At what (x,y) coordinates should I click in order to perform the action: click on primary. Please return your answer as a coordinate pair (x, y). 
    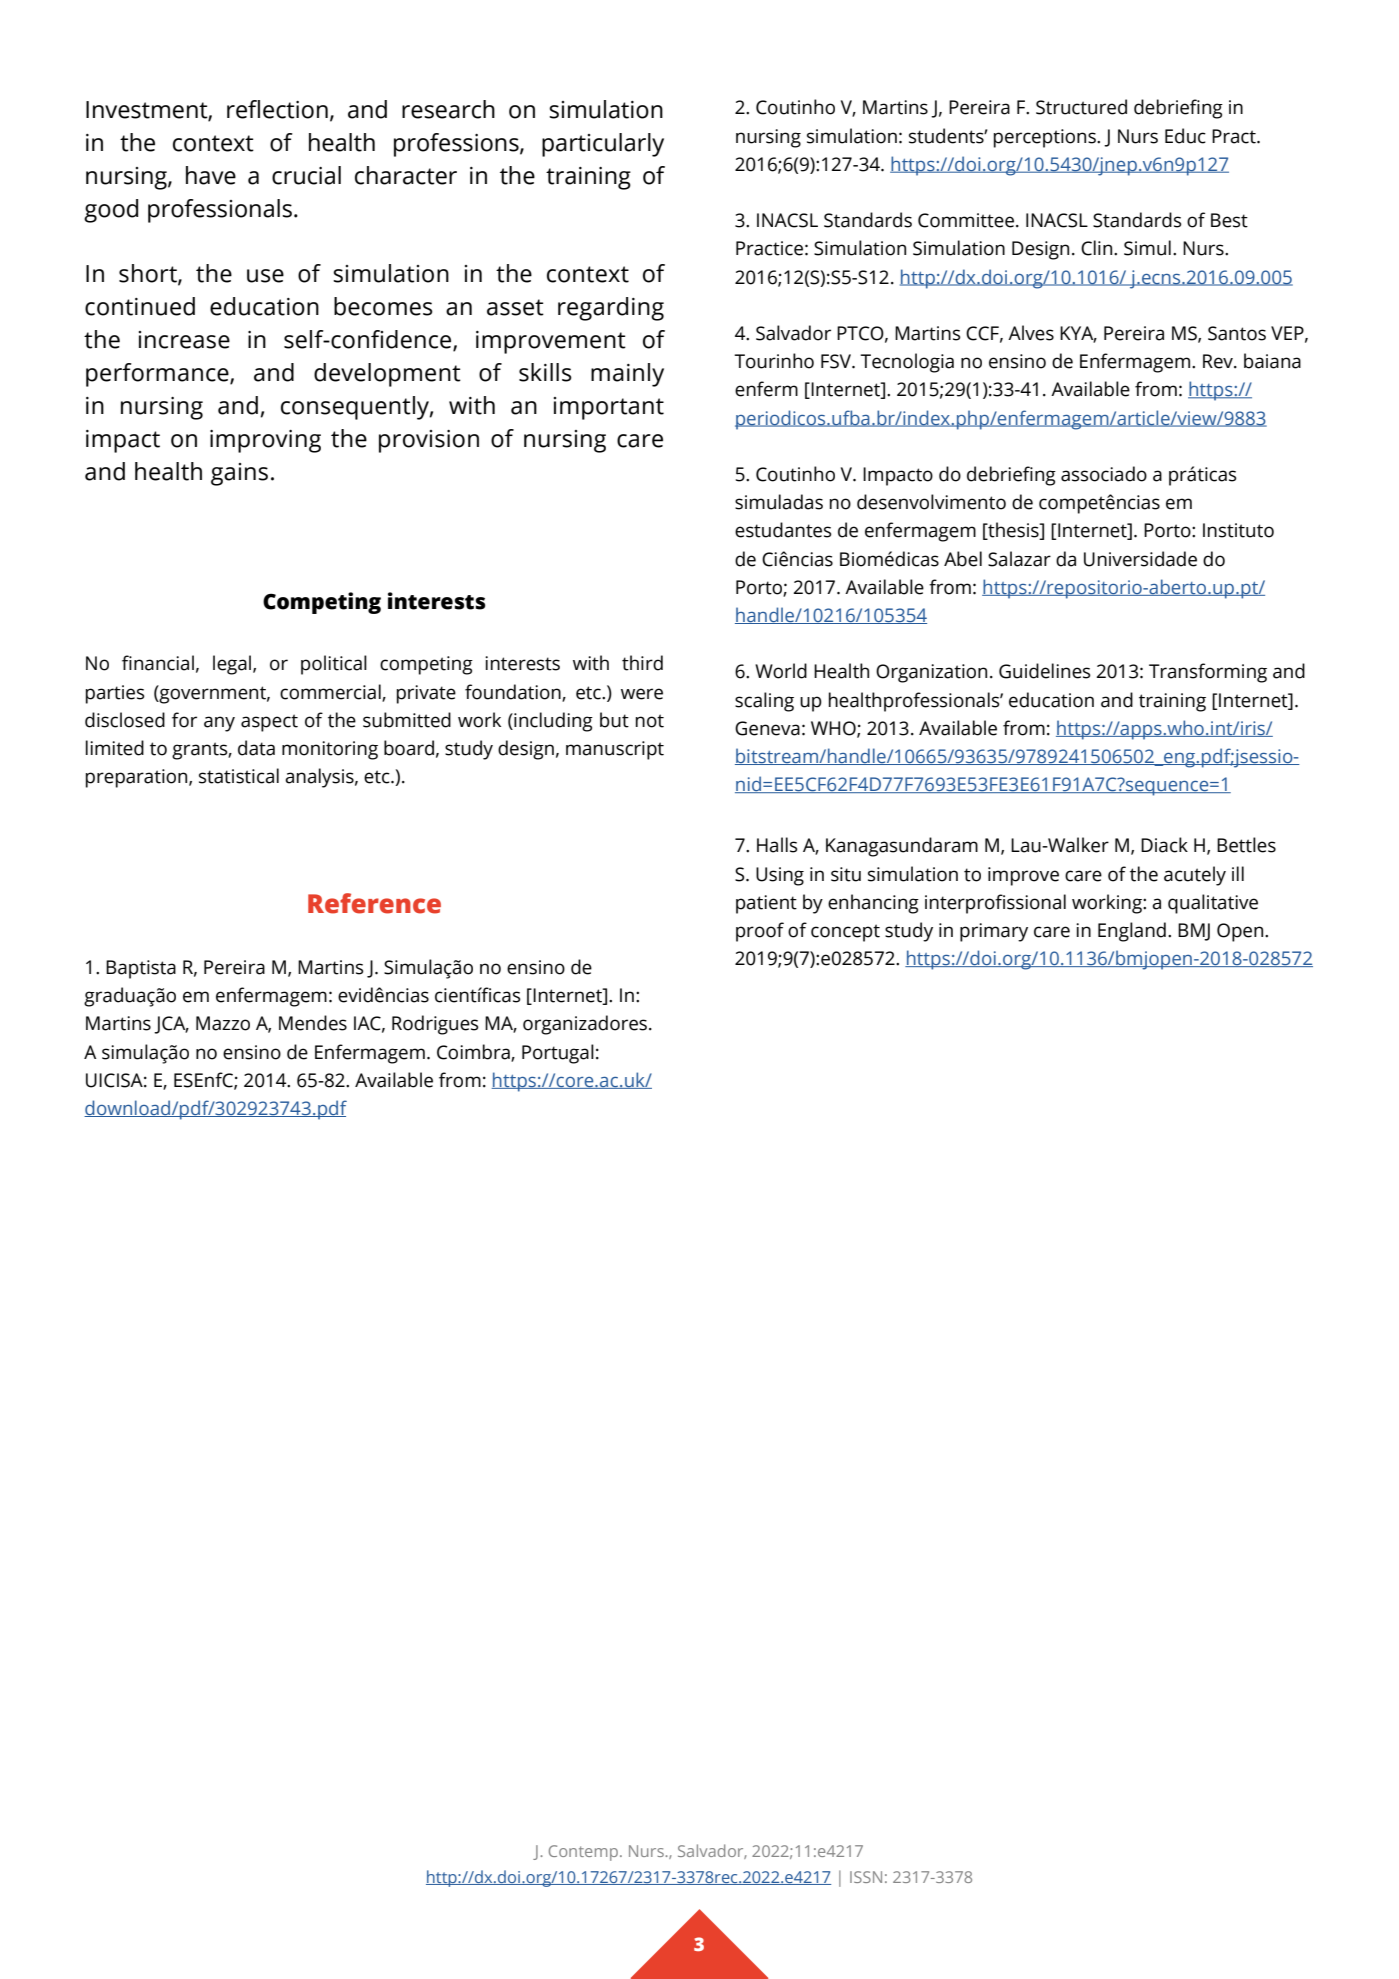
    Looking at the image, I should click on (994, 932).
